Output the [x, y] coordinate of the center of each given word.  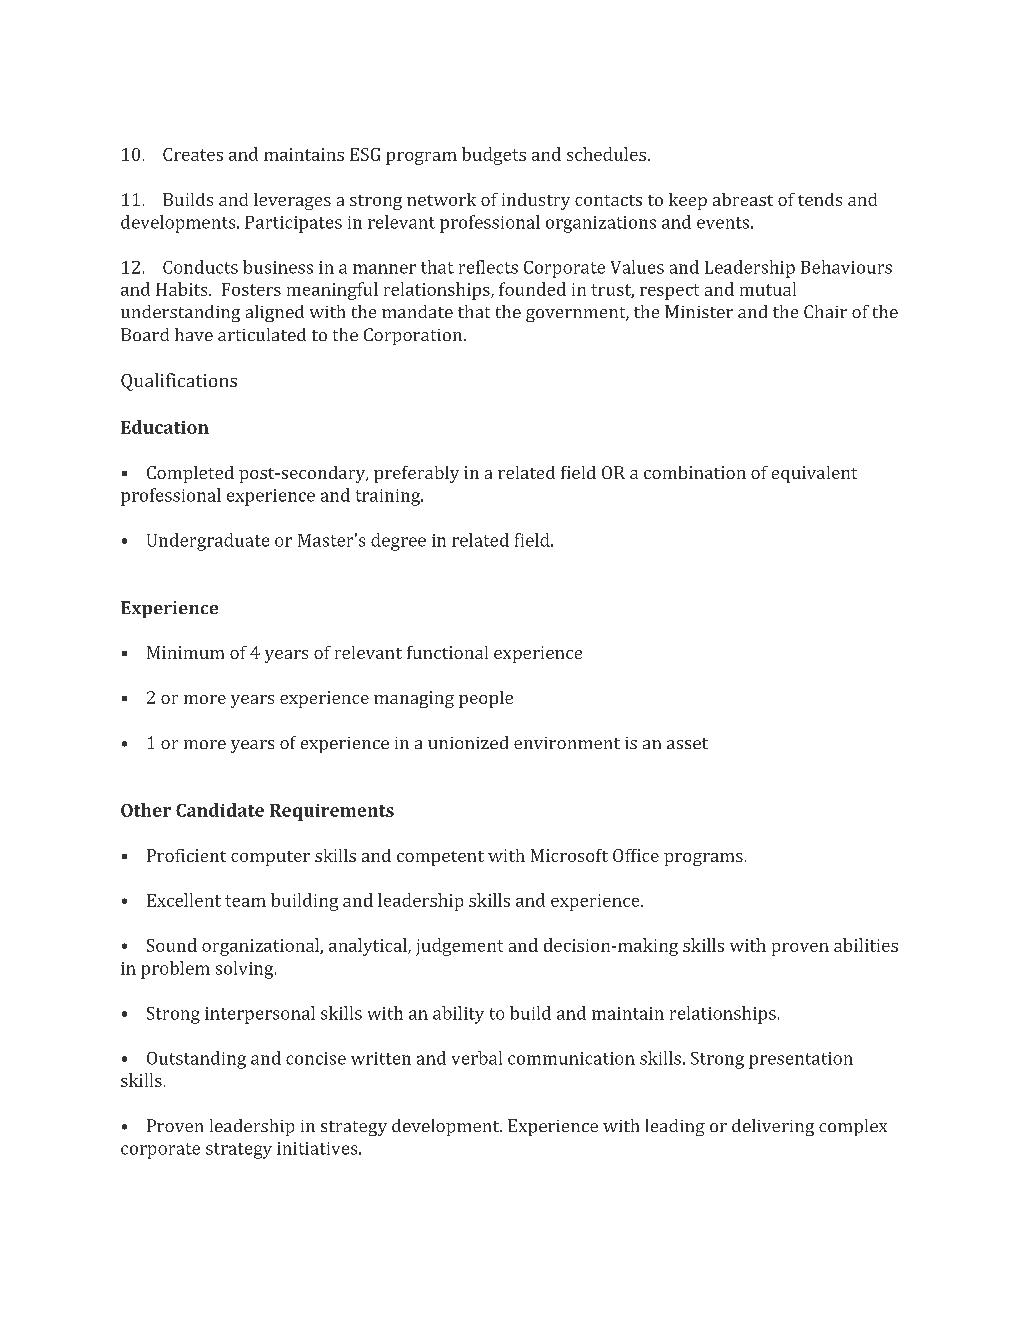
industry [536, 201]
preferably [416, 474]
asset [687, 743]
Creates [193, 154]
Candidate [220, 810]
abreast [743, 199]
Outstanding [196, 1060]
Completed [190, 474]
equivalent [814, 474]
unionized [468, 742]
